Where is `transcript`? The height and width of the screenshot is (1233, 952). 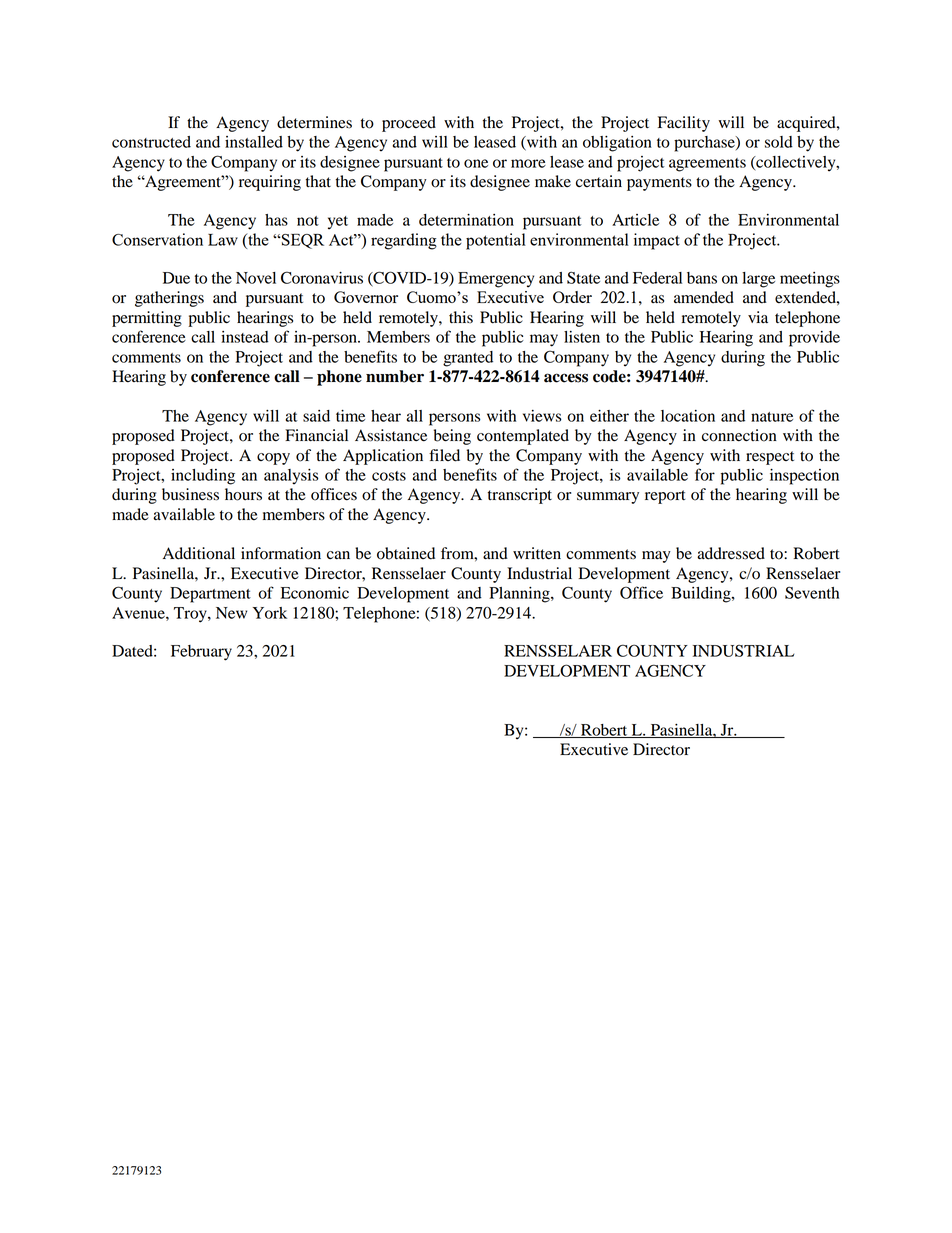
transcript is located at coordinates (520, 496).
